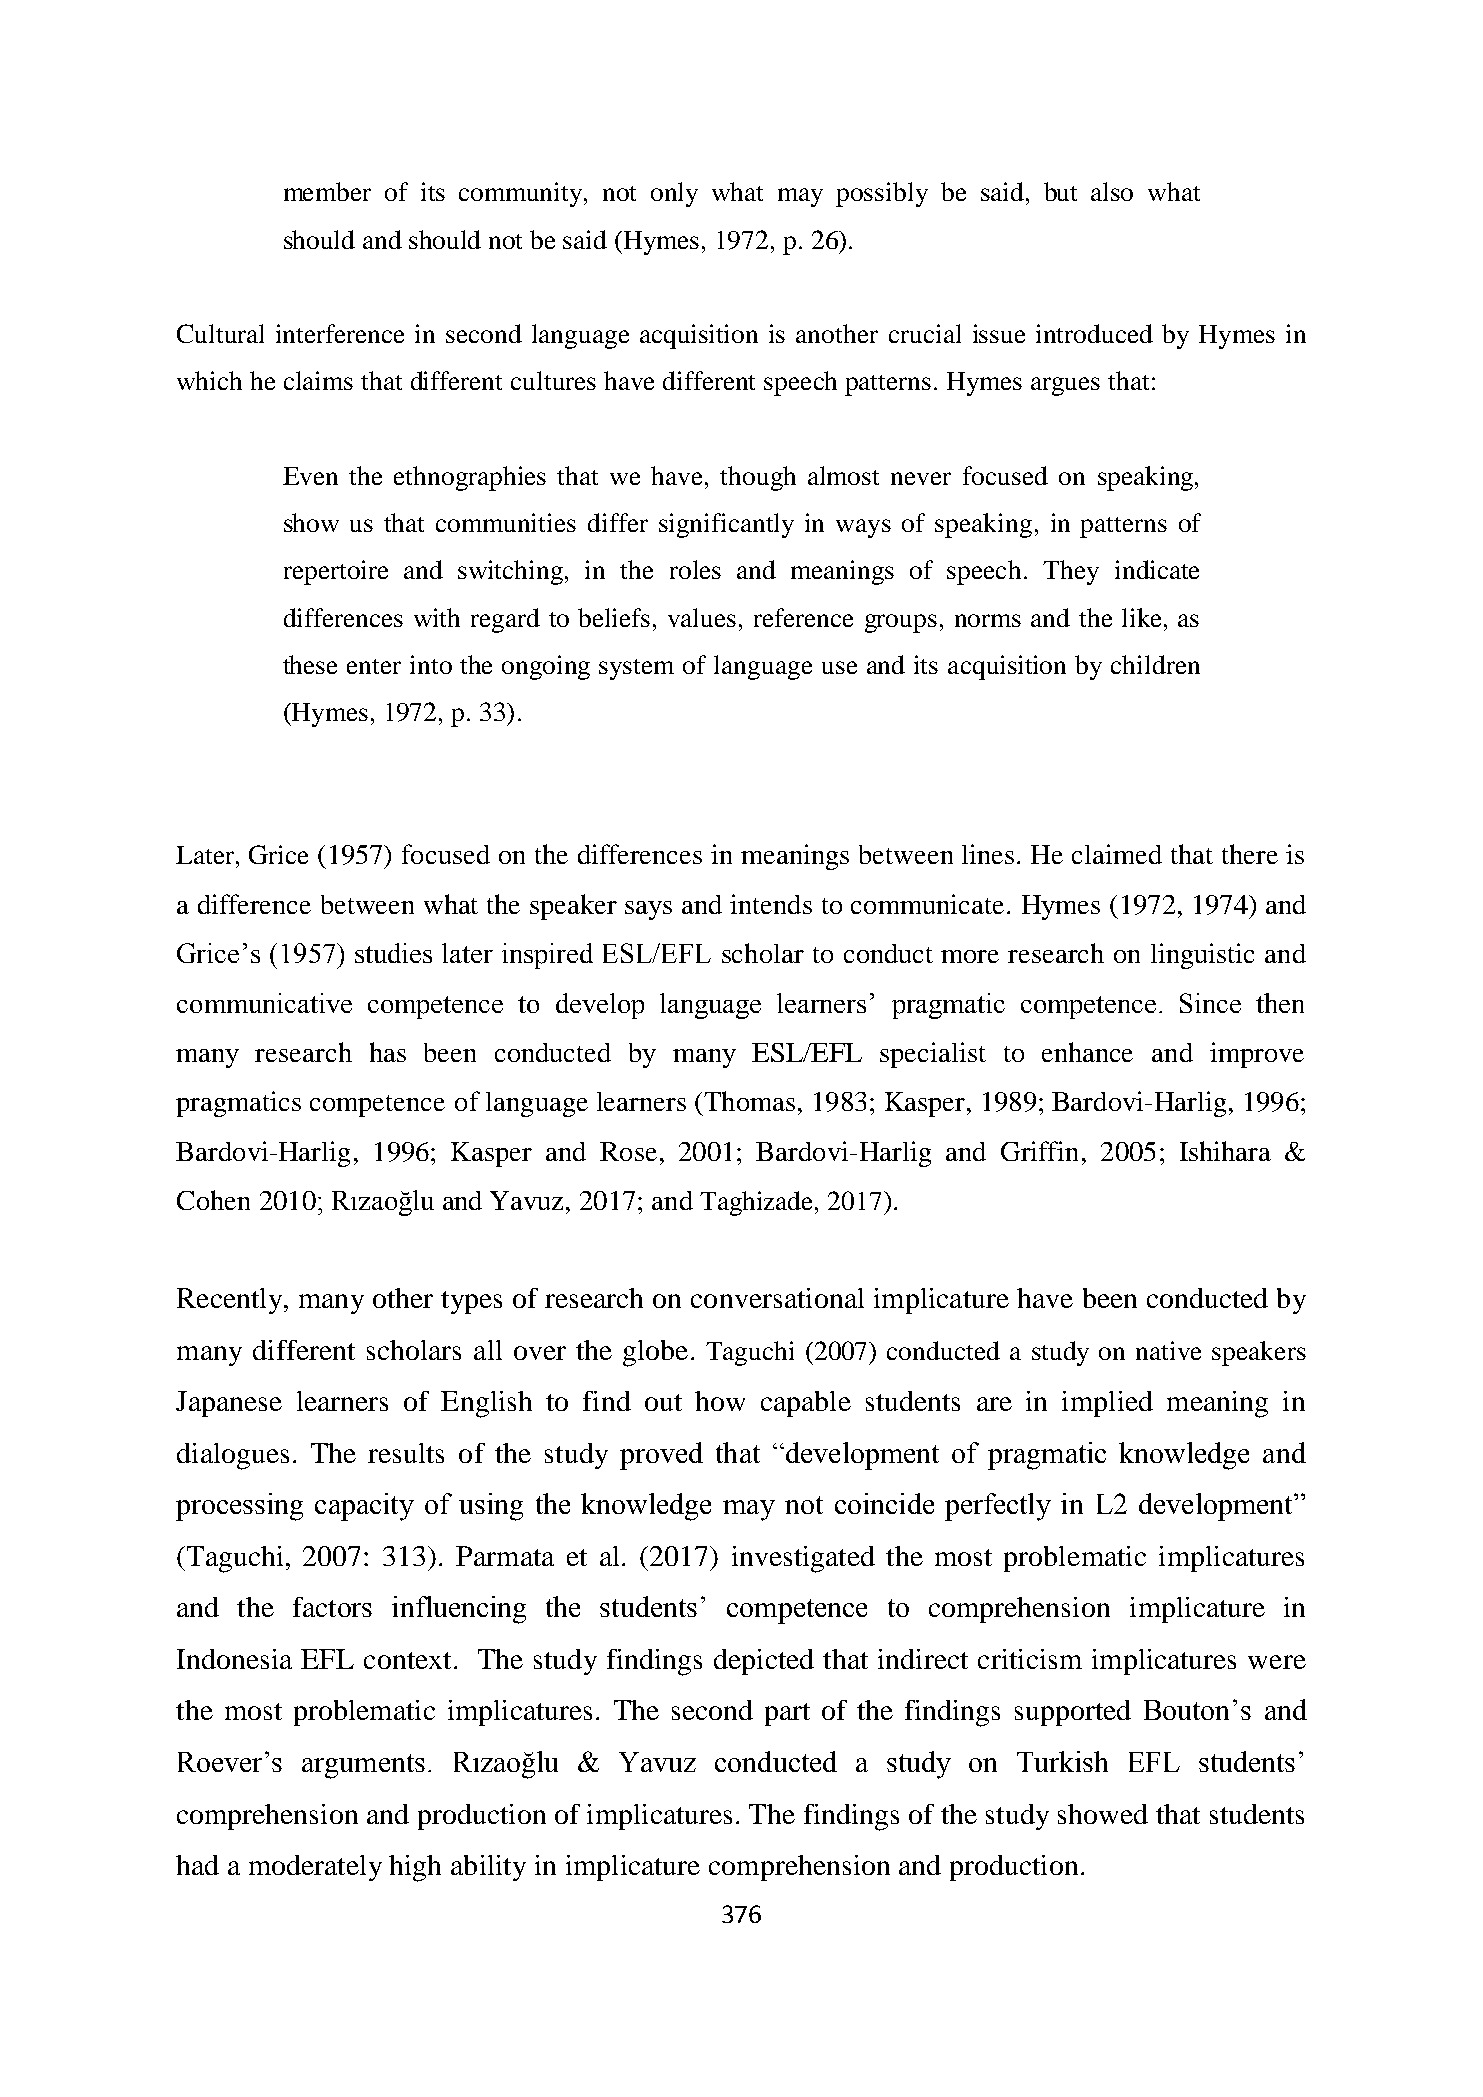 Image resolution: width=1483 pixels, height=2097 pixels. Describe the element at coordinates (787, 1714) in the screenshot. I see `part` at that location.
